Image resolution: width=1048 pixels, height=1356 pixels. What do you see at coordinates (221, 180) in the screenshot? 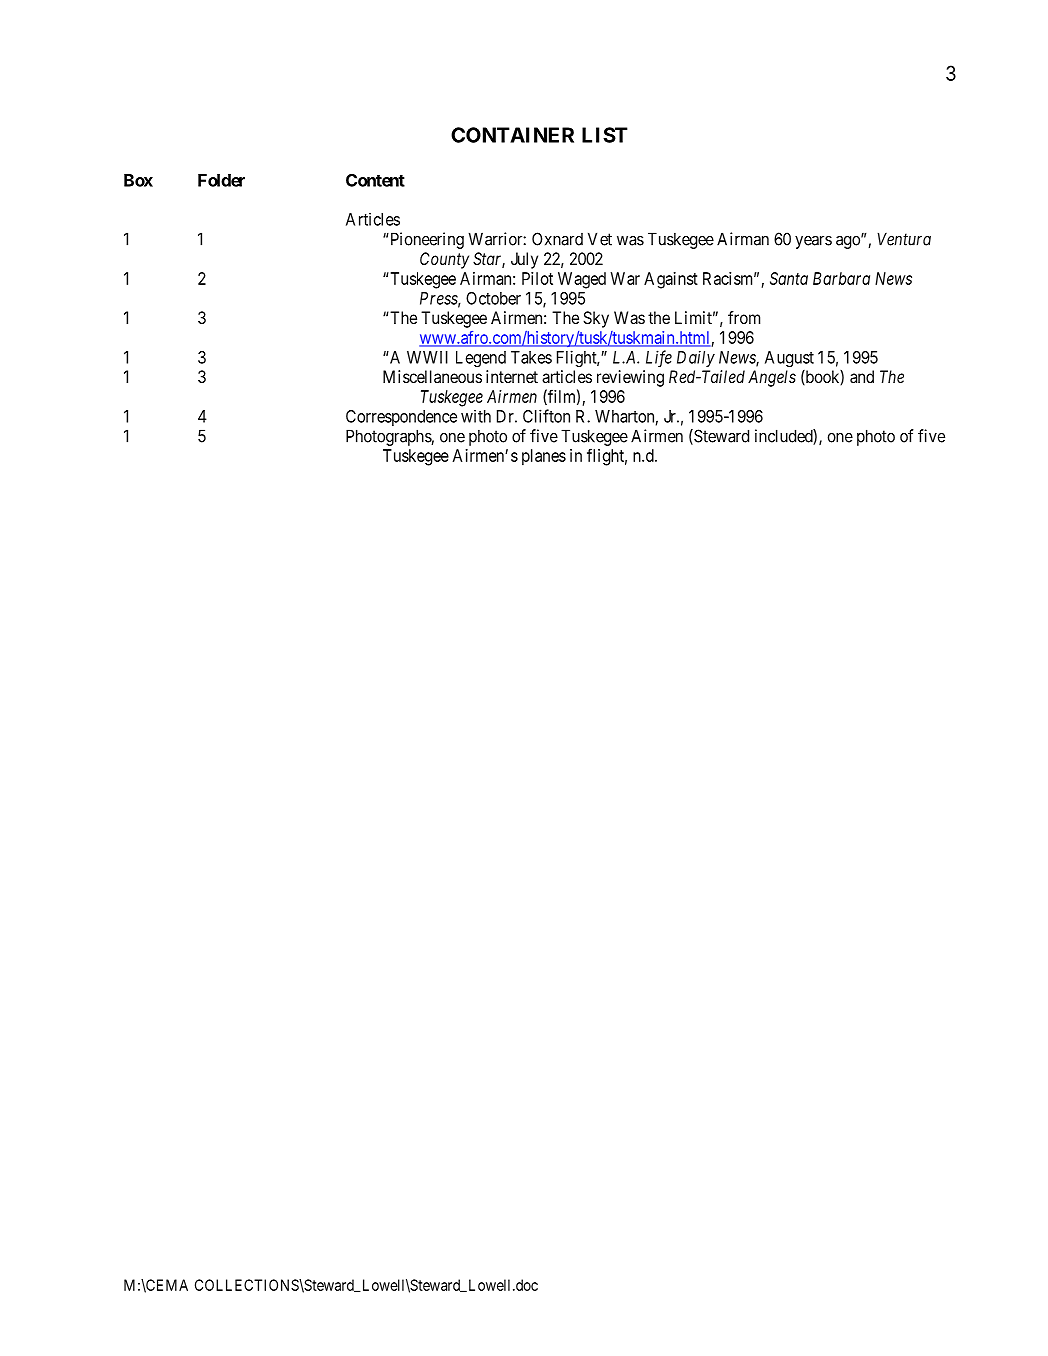
I see `Folder` at bounding box center [221, 180].
